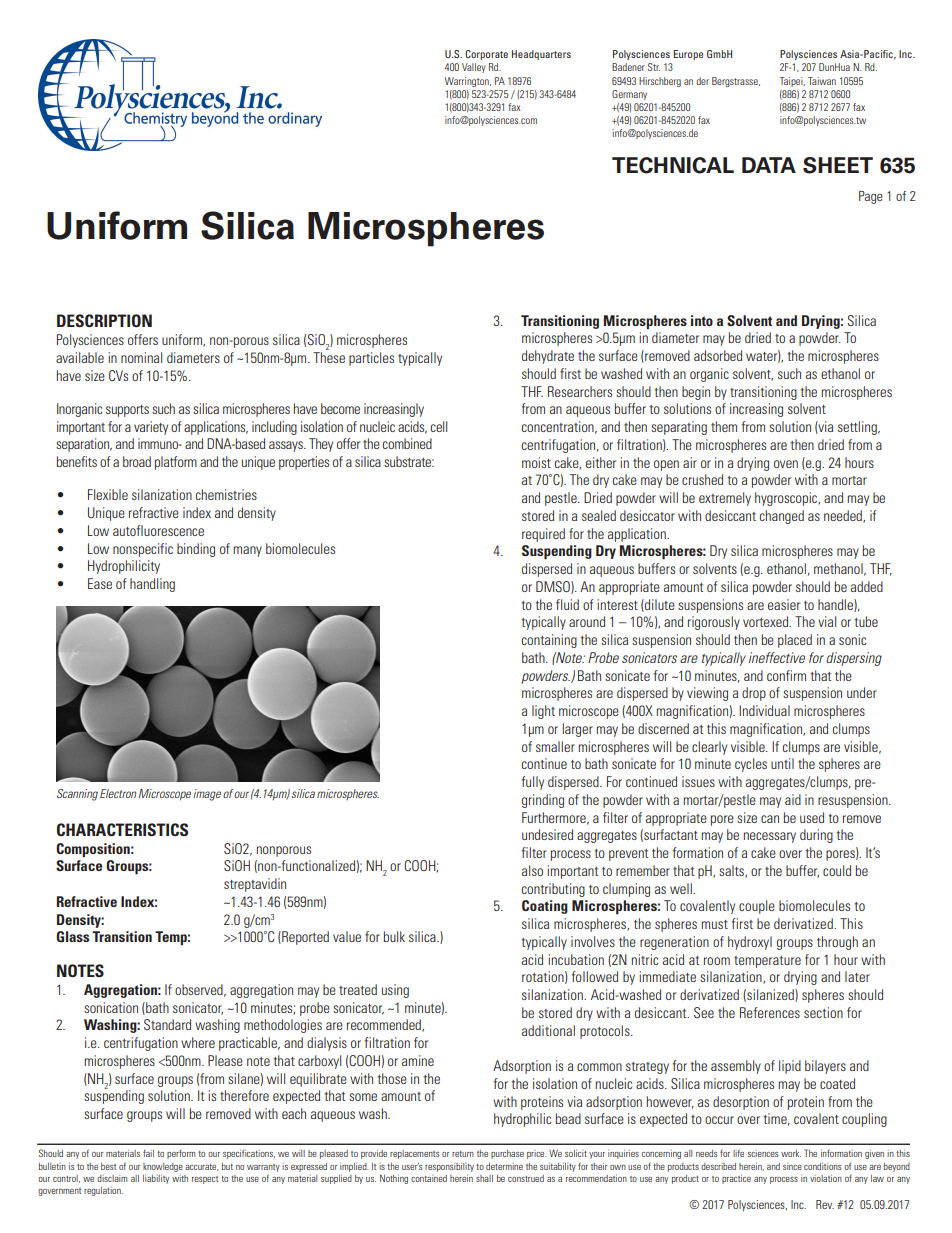 The width and height of the screenshot is (952, 1233). Describe the element at coordinates (152, 585) in the screenshot. I see `handling` at that location.
